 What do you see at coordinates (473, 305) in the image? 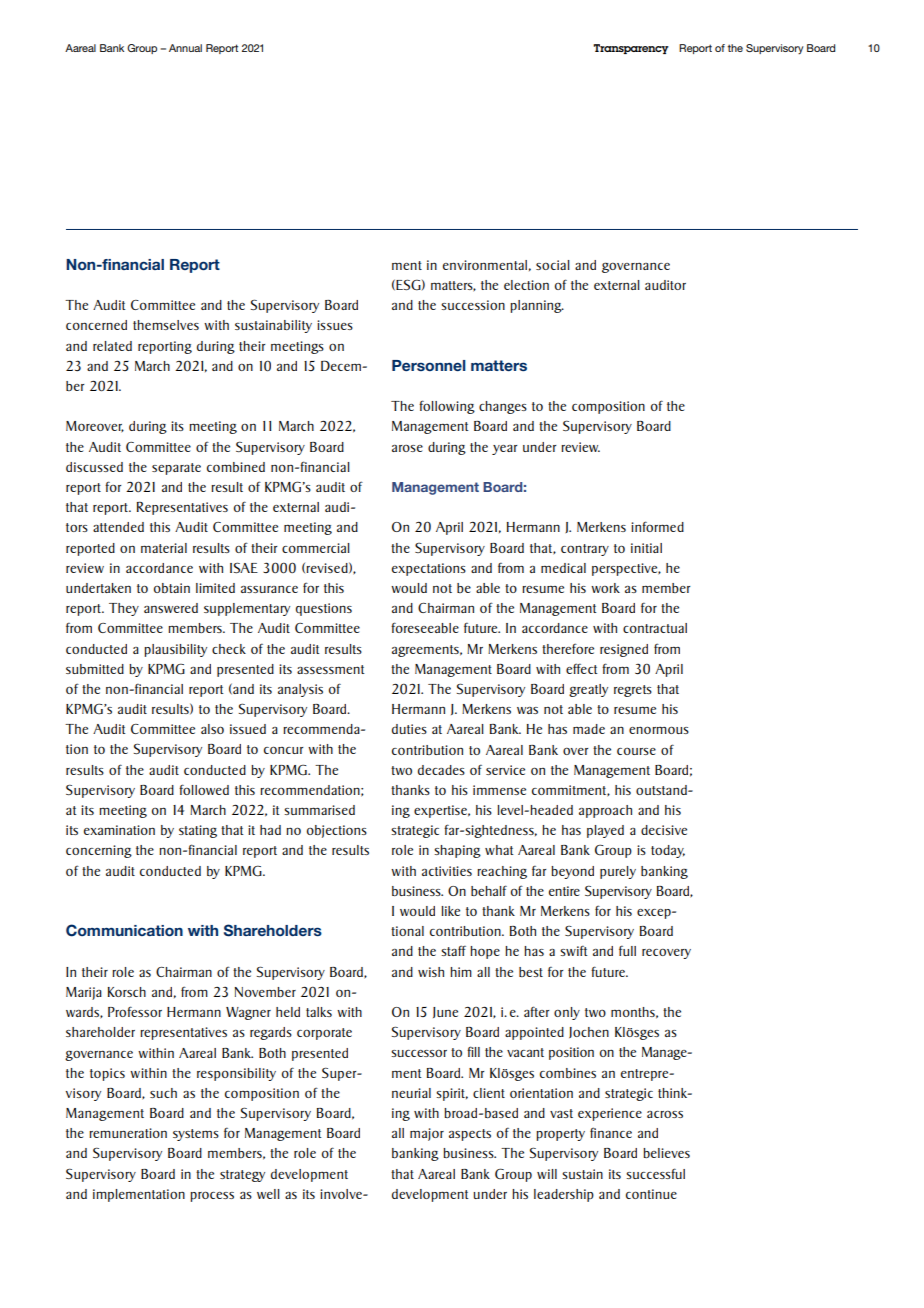
I see `succession` at bounding box center [473, 305].
